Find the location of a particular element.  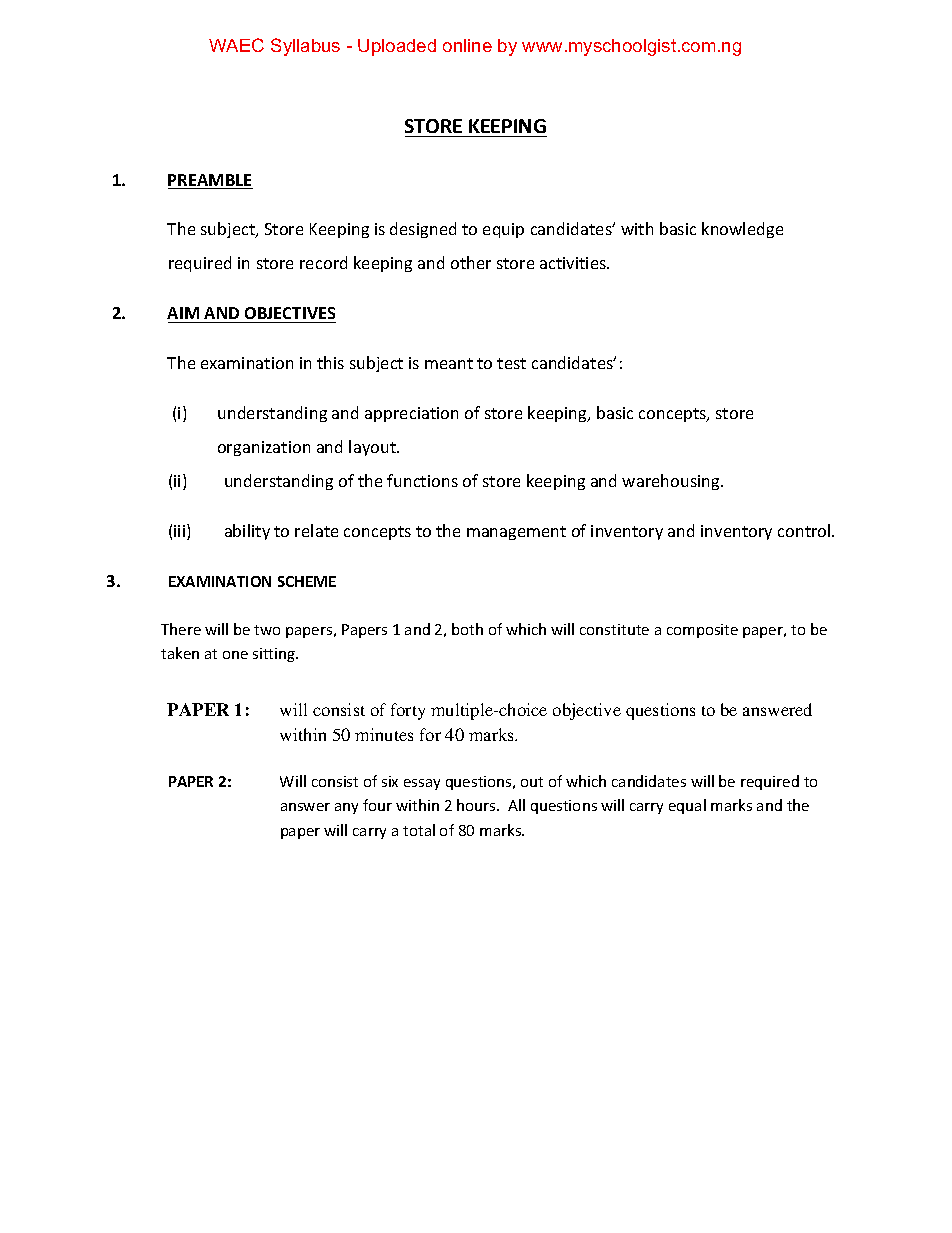

ability is located at coordinates (247, 532).
